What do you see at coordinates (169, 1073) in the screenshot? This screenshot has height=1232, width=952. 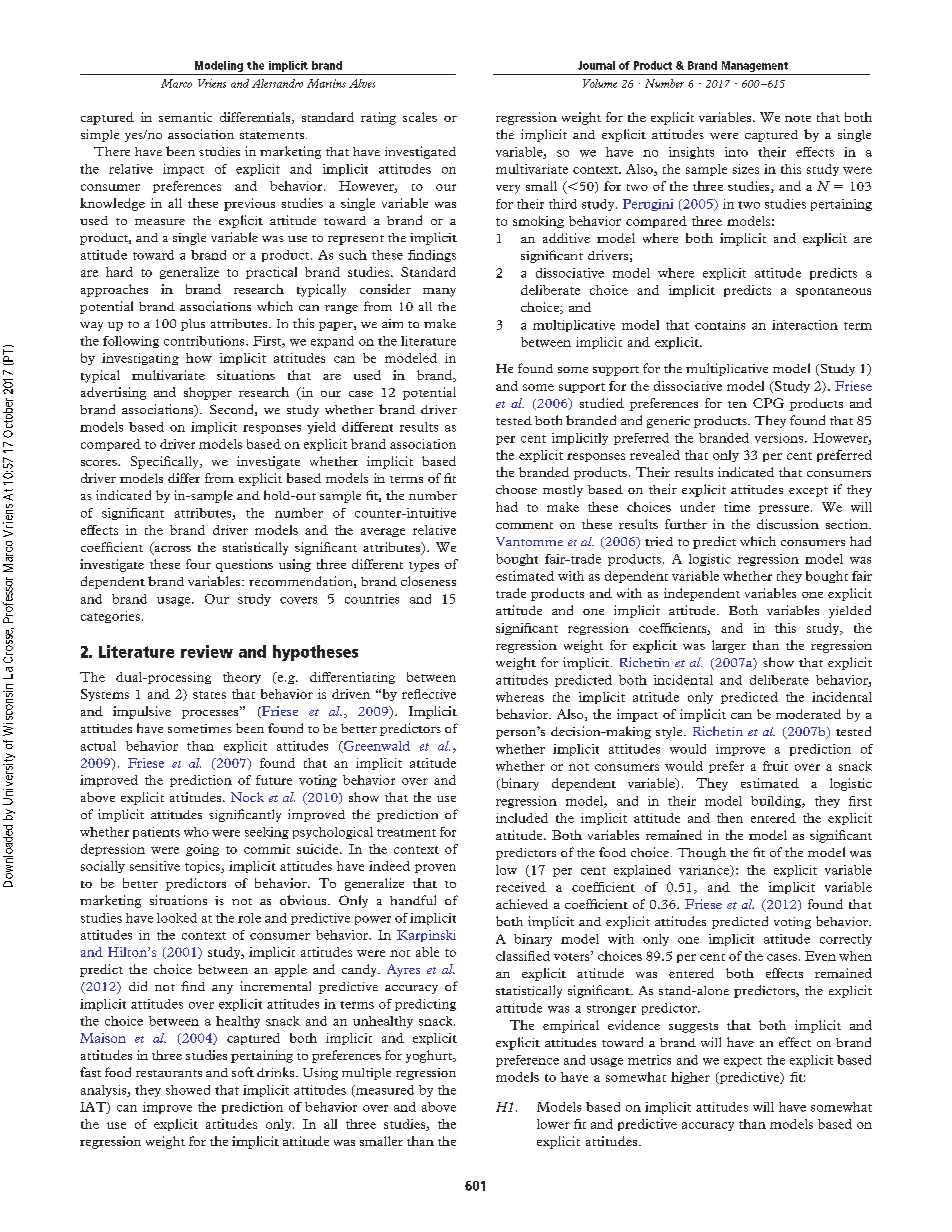 I see `restaurants` at bounding box center [169, 1073].
